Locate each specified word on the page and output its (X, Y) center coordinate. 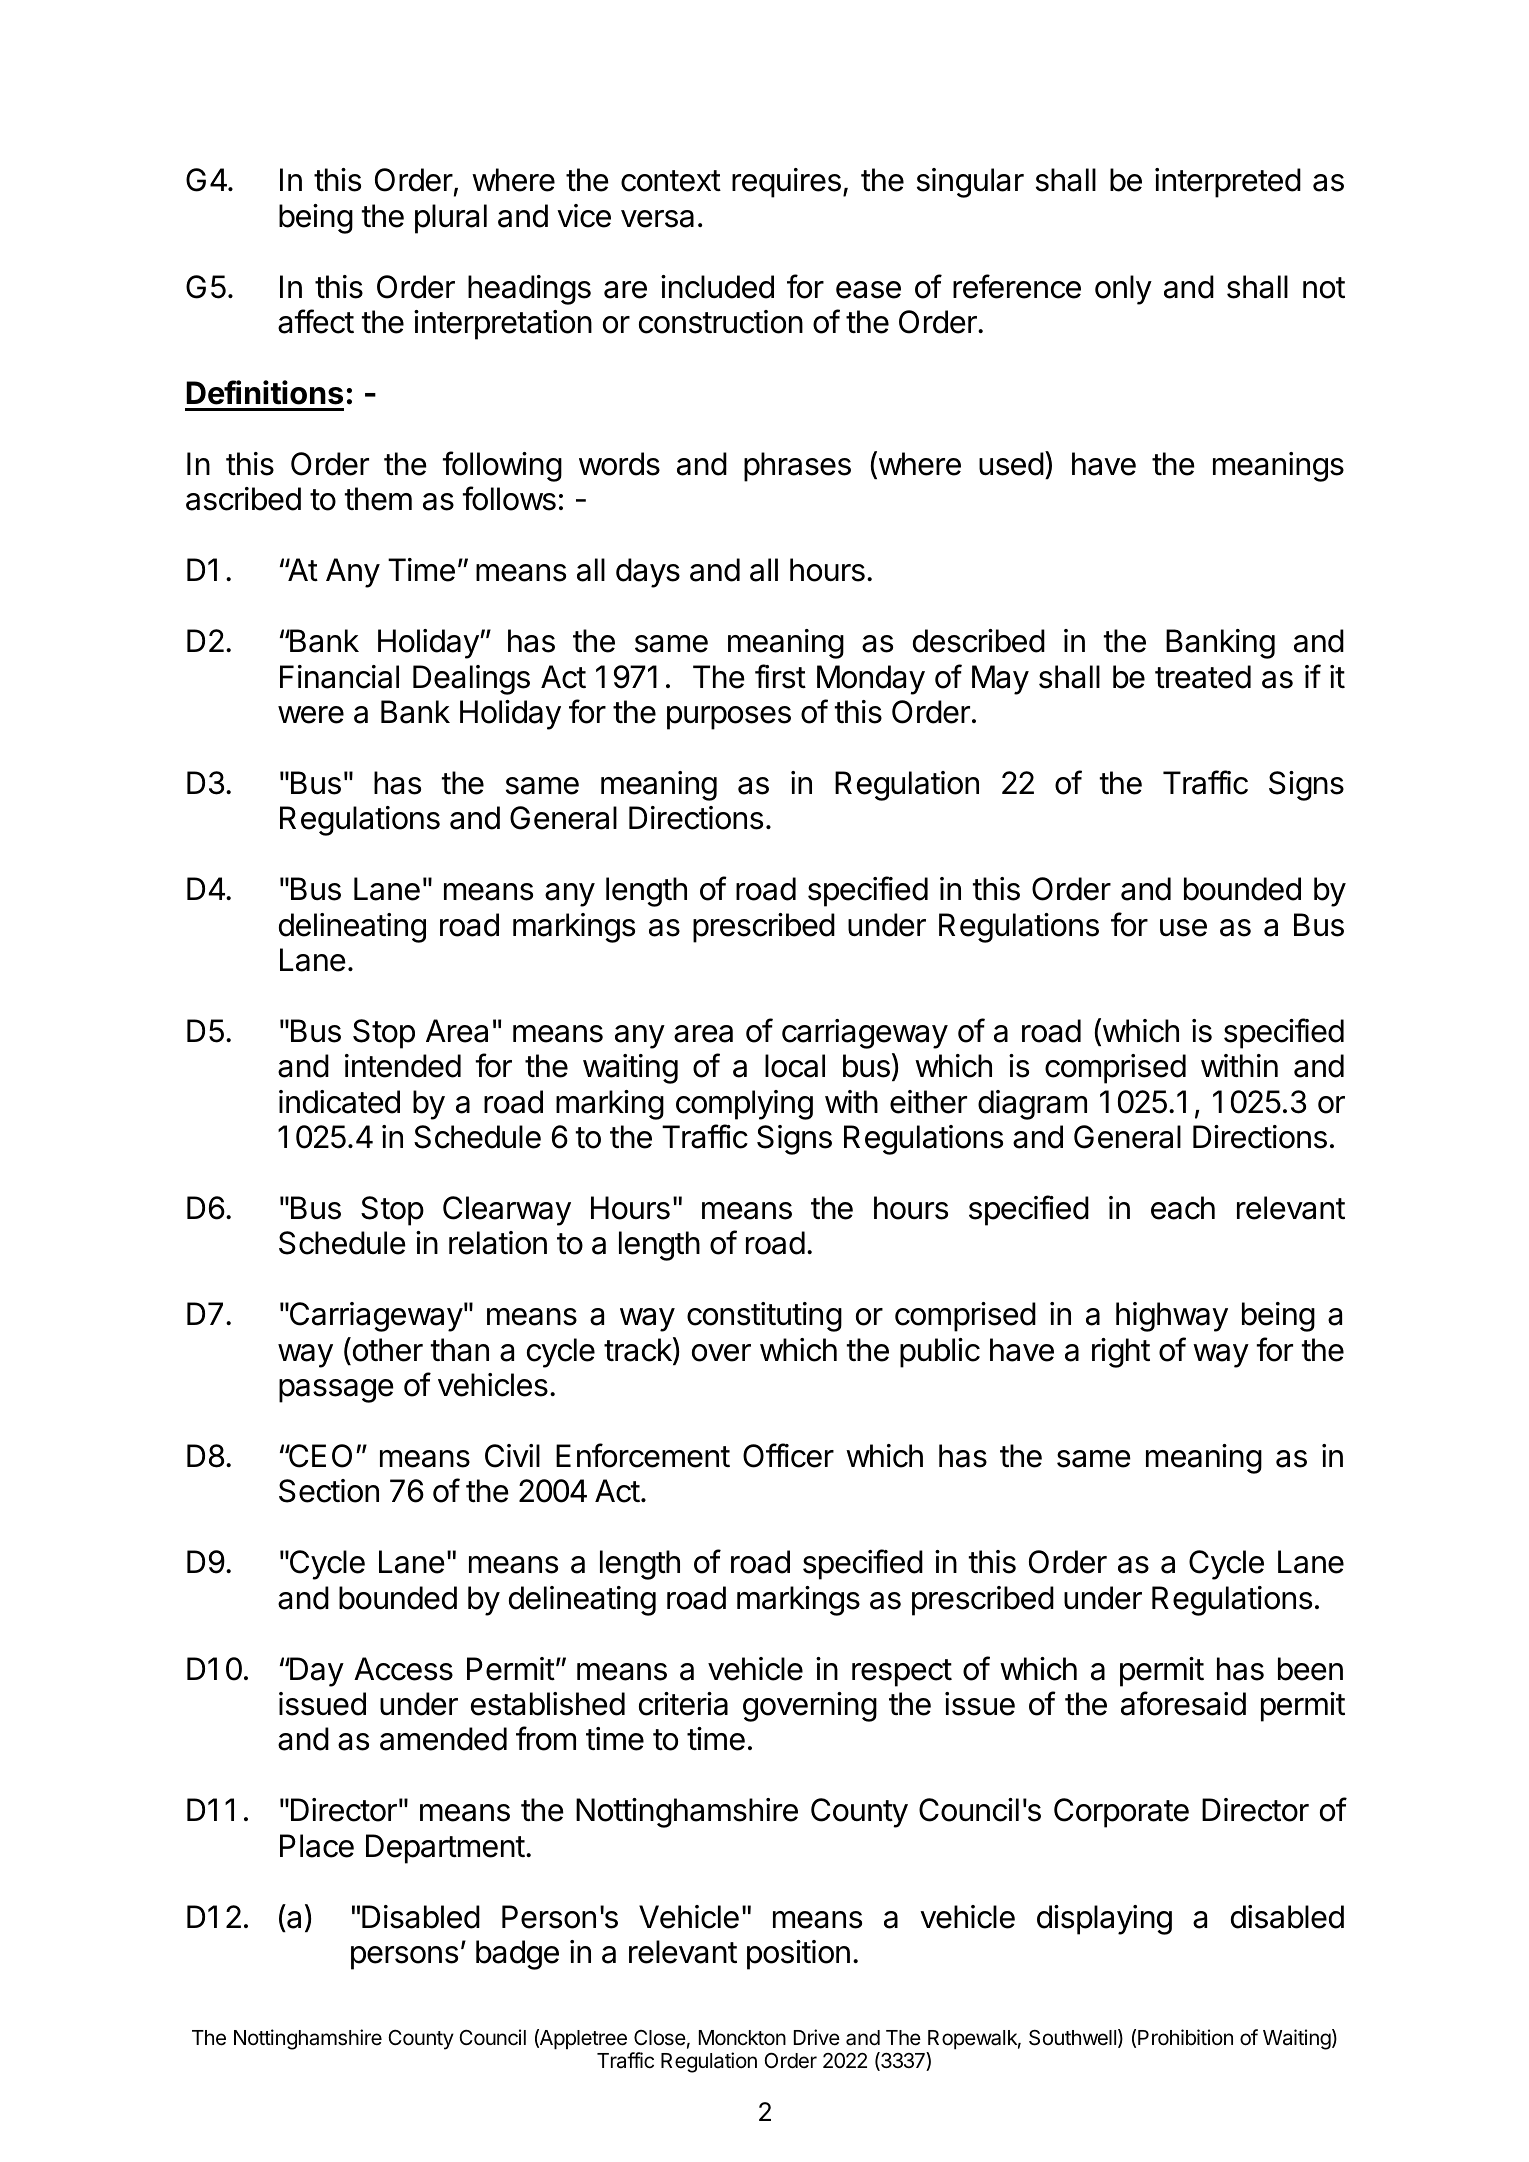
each (1183, 1208)
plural (451, 219)
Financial (339, 677)
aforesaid (1183, 1703)
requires (786, 183)
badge (517, 1955)
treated (1203, 677)
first (780, 676)
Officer (788, 1455)
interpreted (1228, 183)
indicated (339, 1102)
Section (329, 1491)
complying (744, 1105)
